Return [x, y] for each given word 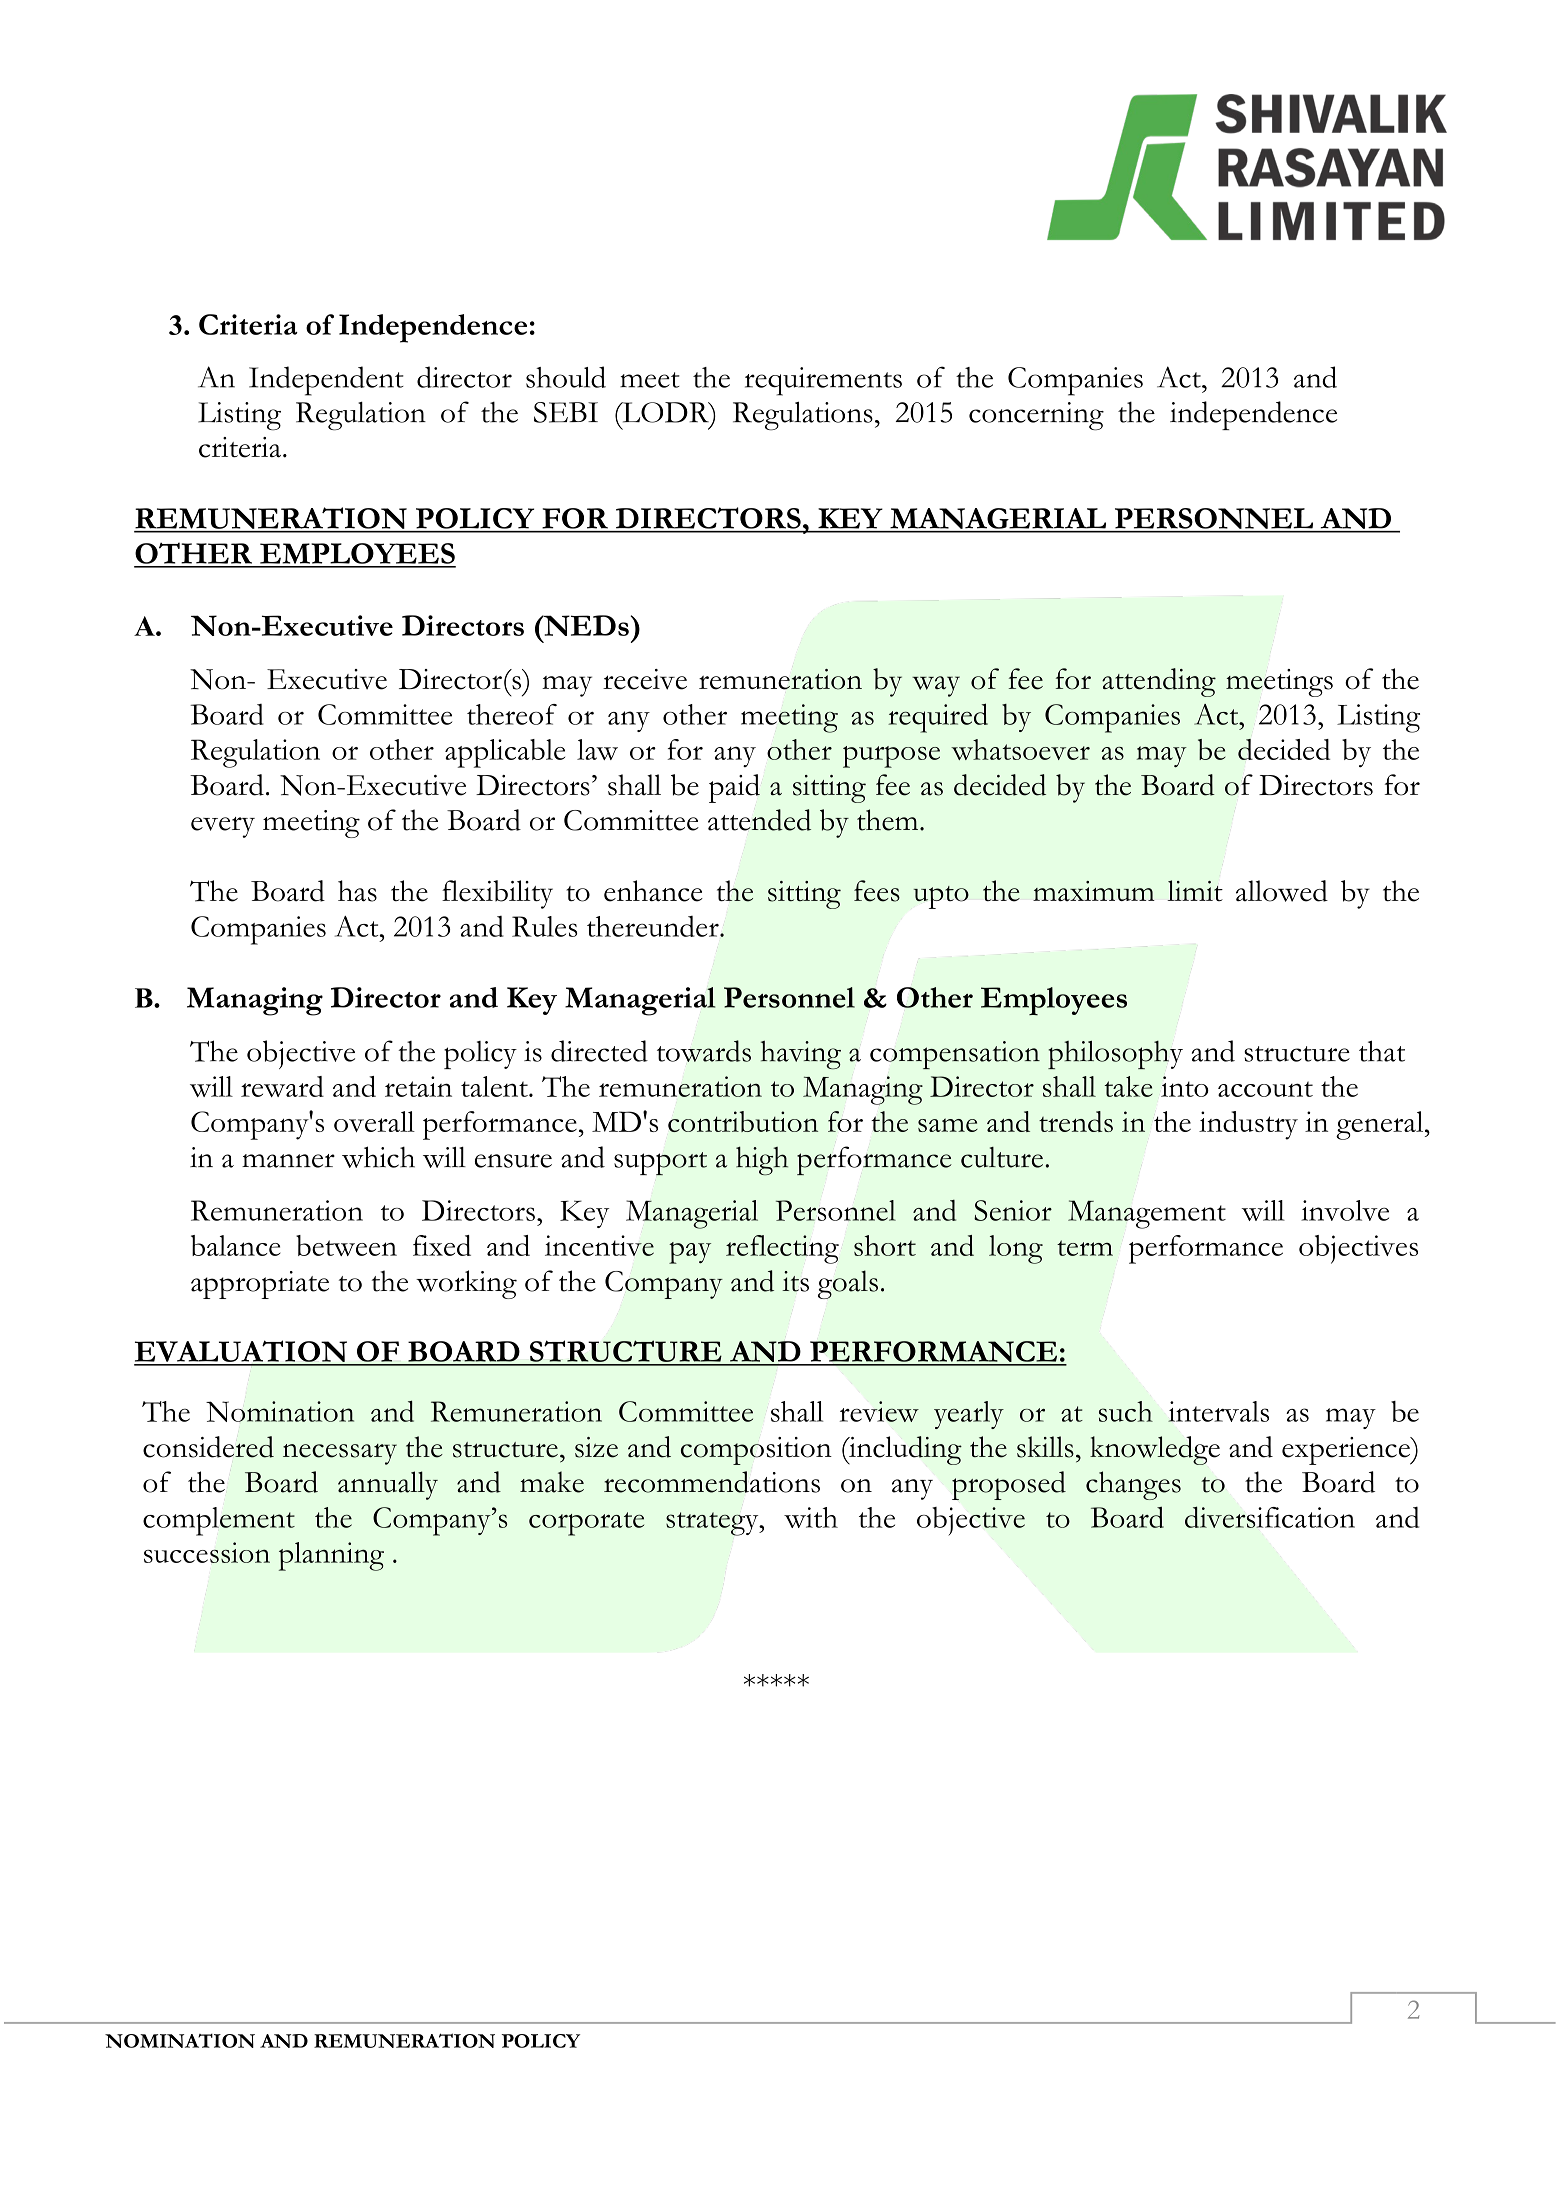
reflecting [782, 1249]
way [936, 686]
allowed [1282, 891]
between [346, 1245]
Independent [326, 381]
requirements [823, 381]
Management [1147, 1214]
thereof [512, 714]
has [357, 891]
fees [877, 891]
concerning [1036, 416]
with [811, 1517]
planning [331, 1556]
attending [1159, 682]
